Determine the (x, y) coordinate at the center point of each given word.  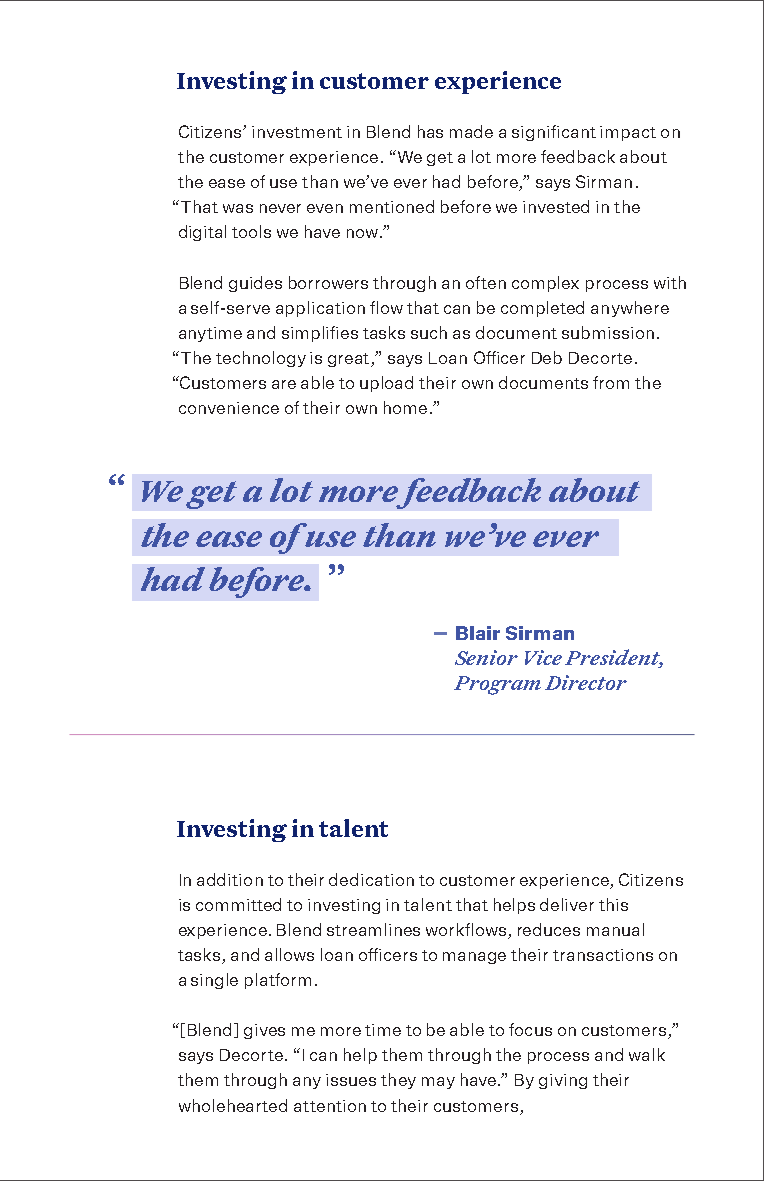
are (284, 384)
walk (647, 1054)
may (438, 1083)
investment (297, 132)
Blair (478, 633)
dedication (371, 879)
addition (230, 879)
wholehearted (233, 1105)
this (613, 904)
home (405, 407)
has (430, 131)
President (614, 658)
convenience (229, 408)
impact (628, 133)
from (611, 382)
